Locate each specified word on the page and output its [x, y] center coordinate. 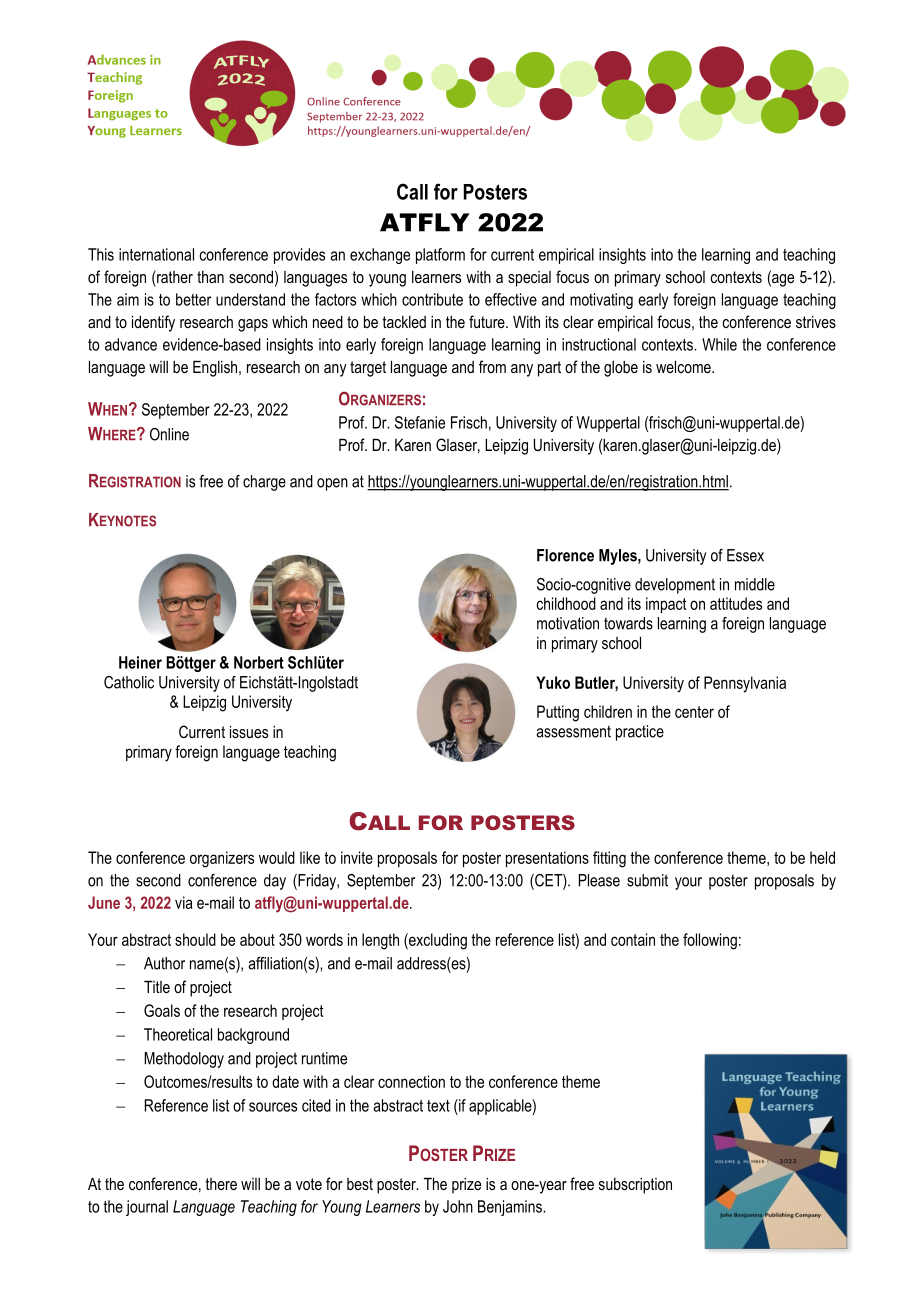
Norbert [259, 662]
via [184, 902]
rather [174, 276]
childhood [566, 603]
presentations [547, 859]
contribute [432, 299]
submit [647, 880]
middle [755, 584]
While [719, 344]
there [221, 1184]
